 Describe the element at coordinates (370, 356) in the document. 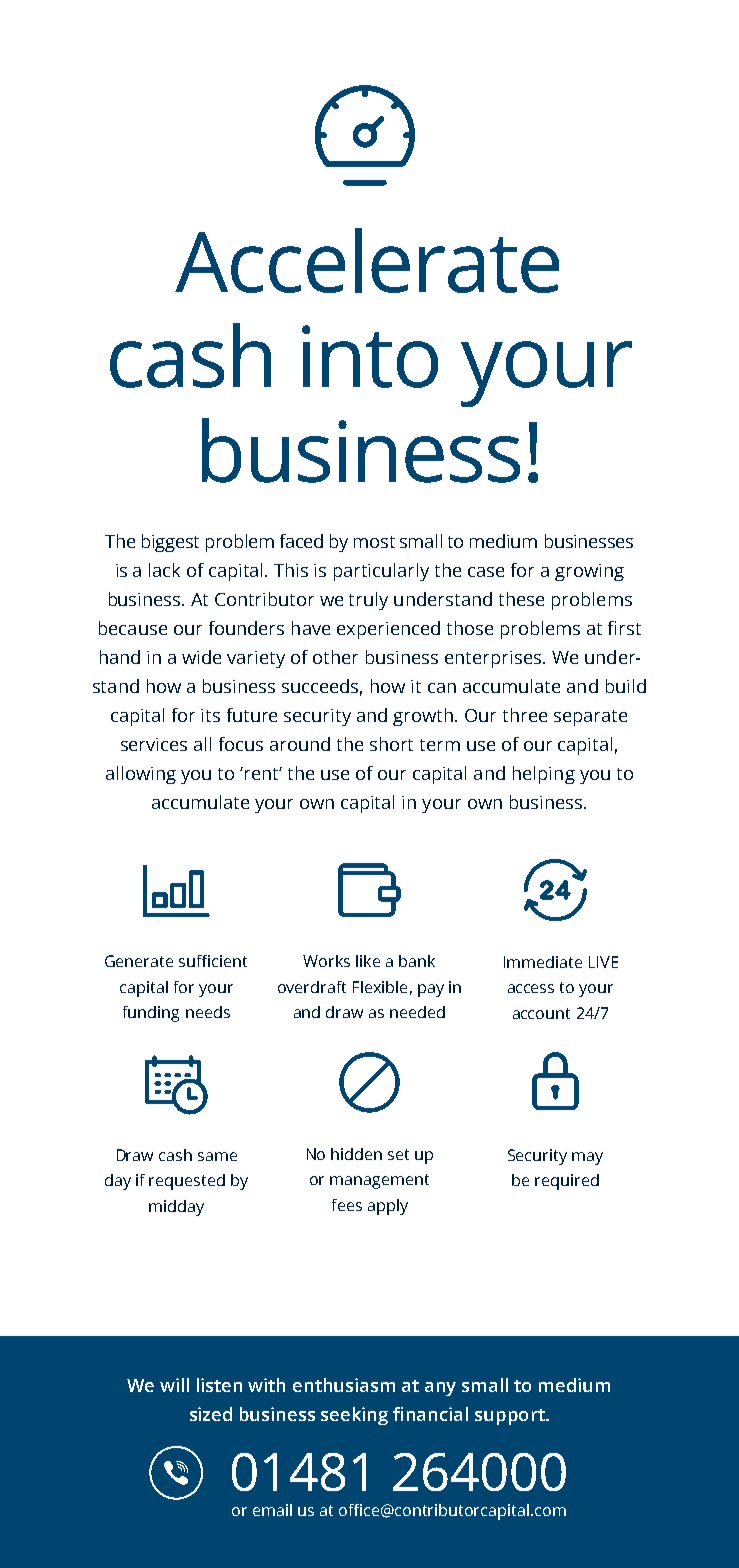

I see `into` at that location.
